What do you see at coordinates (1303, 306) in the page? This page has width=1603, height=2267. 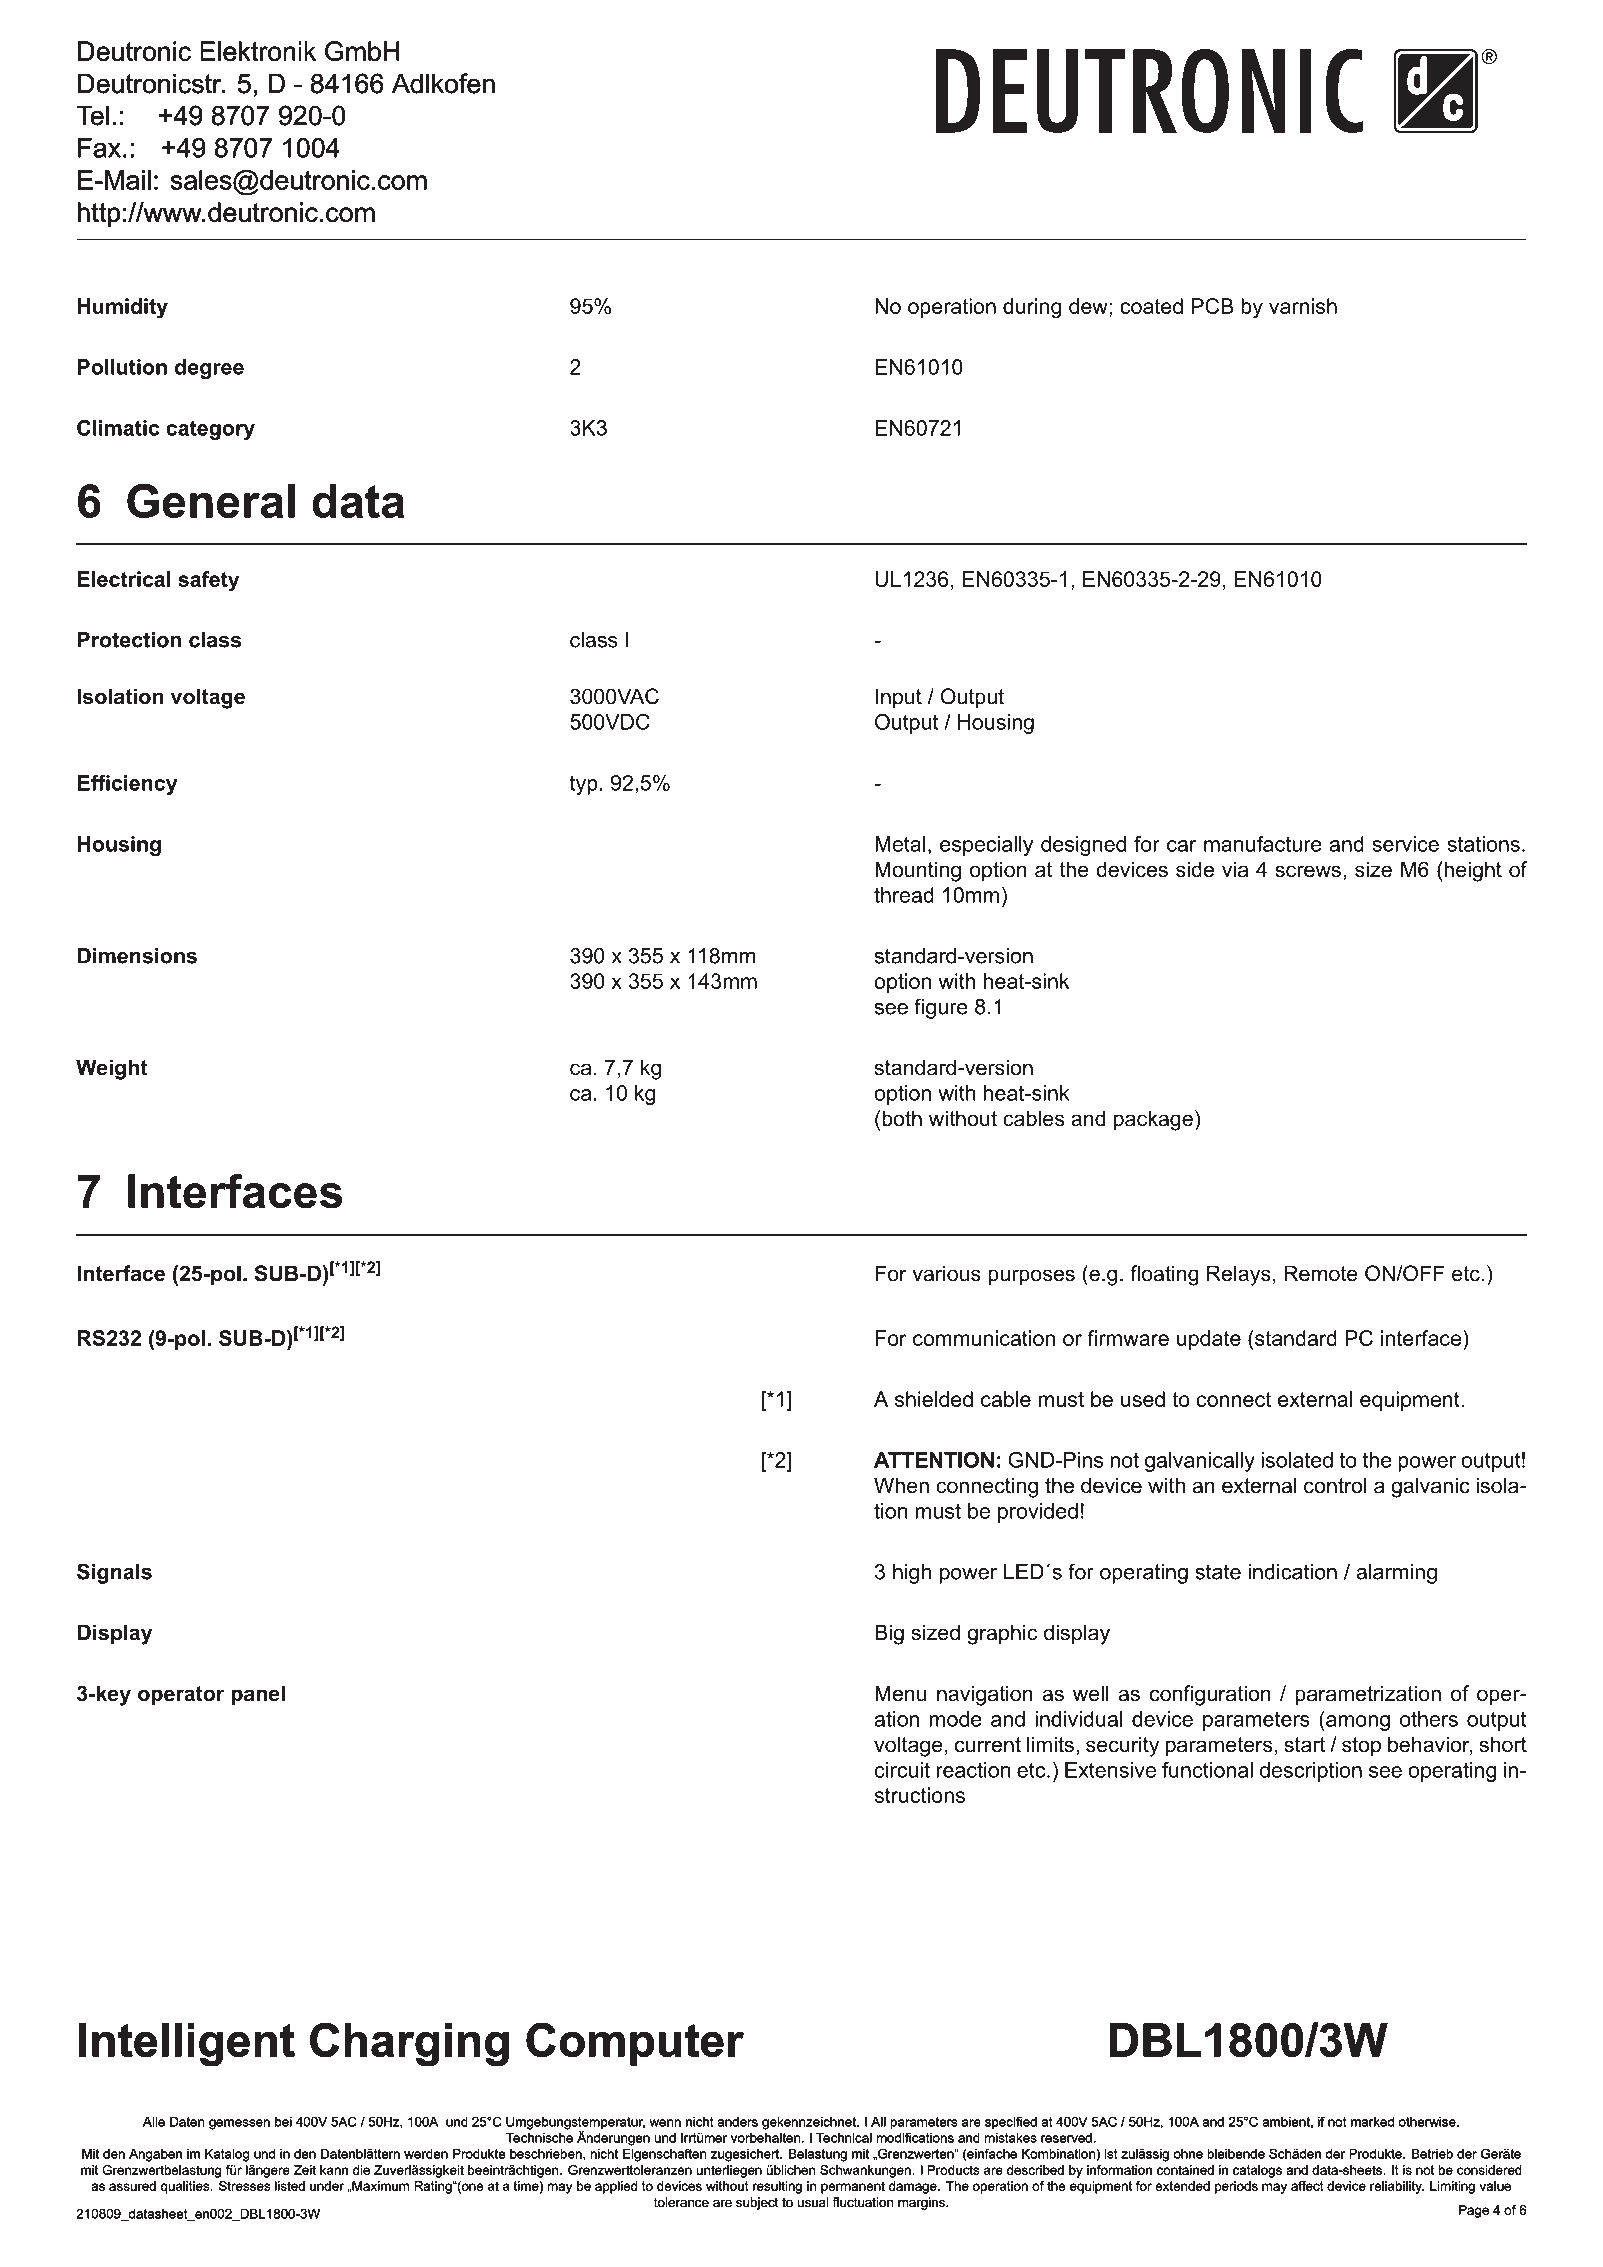 I see `varnish` at bounding box center [1303, 306].
